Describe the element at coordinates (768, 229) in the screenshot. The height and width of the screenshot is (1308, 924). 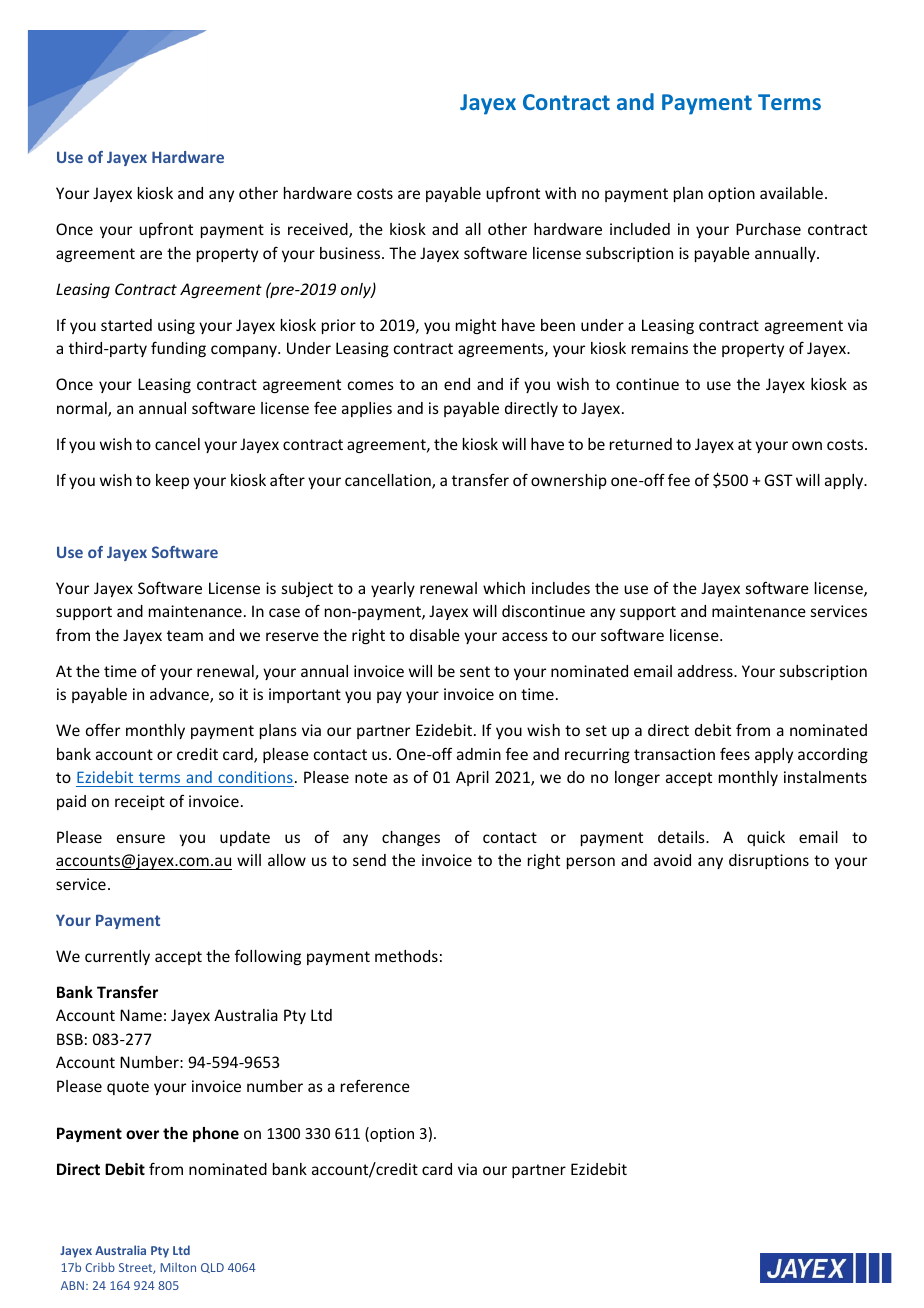
I see `Purchase` at that location.
